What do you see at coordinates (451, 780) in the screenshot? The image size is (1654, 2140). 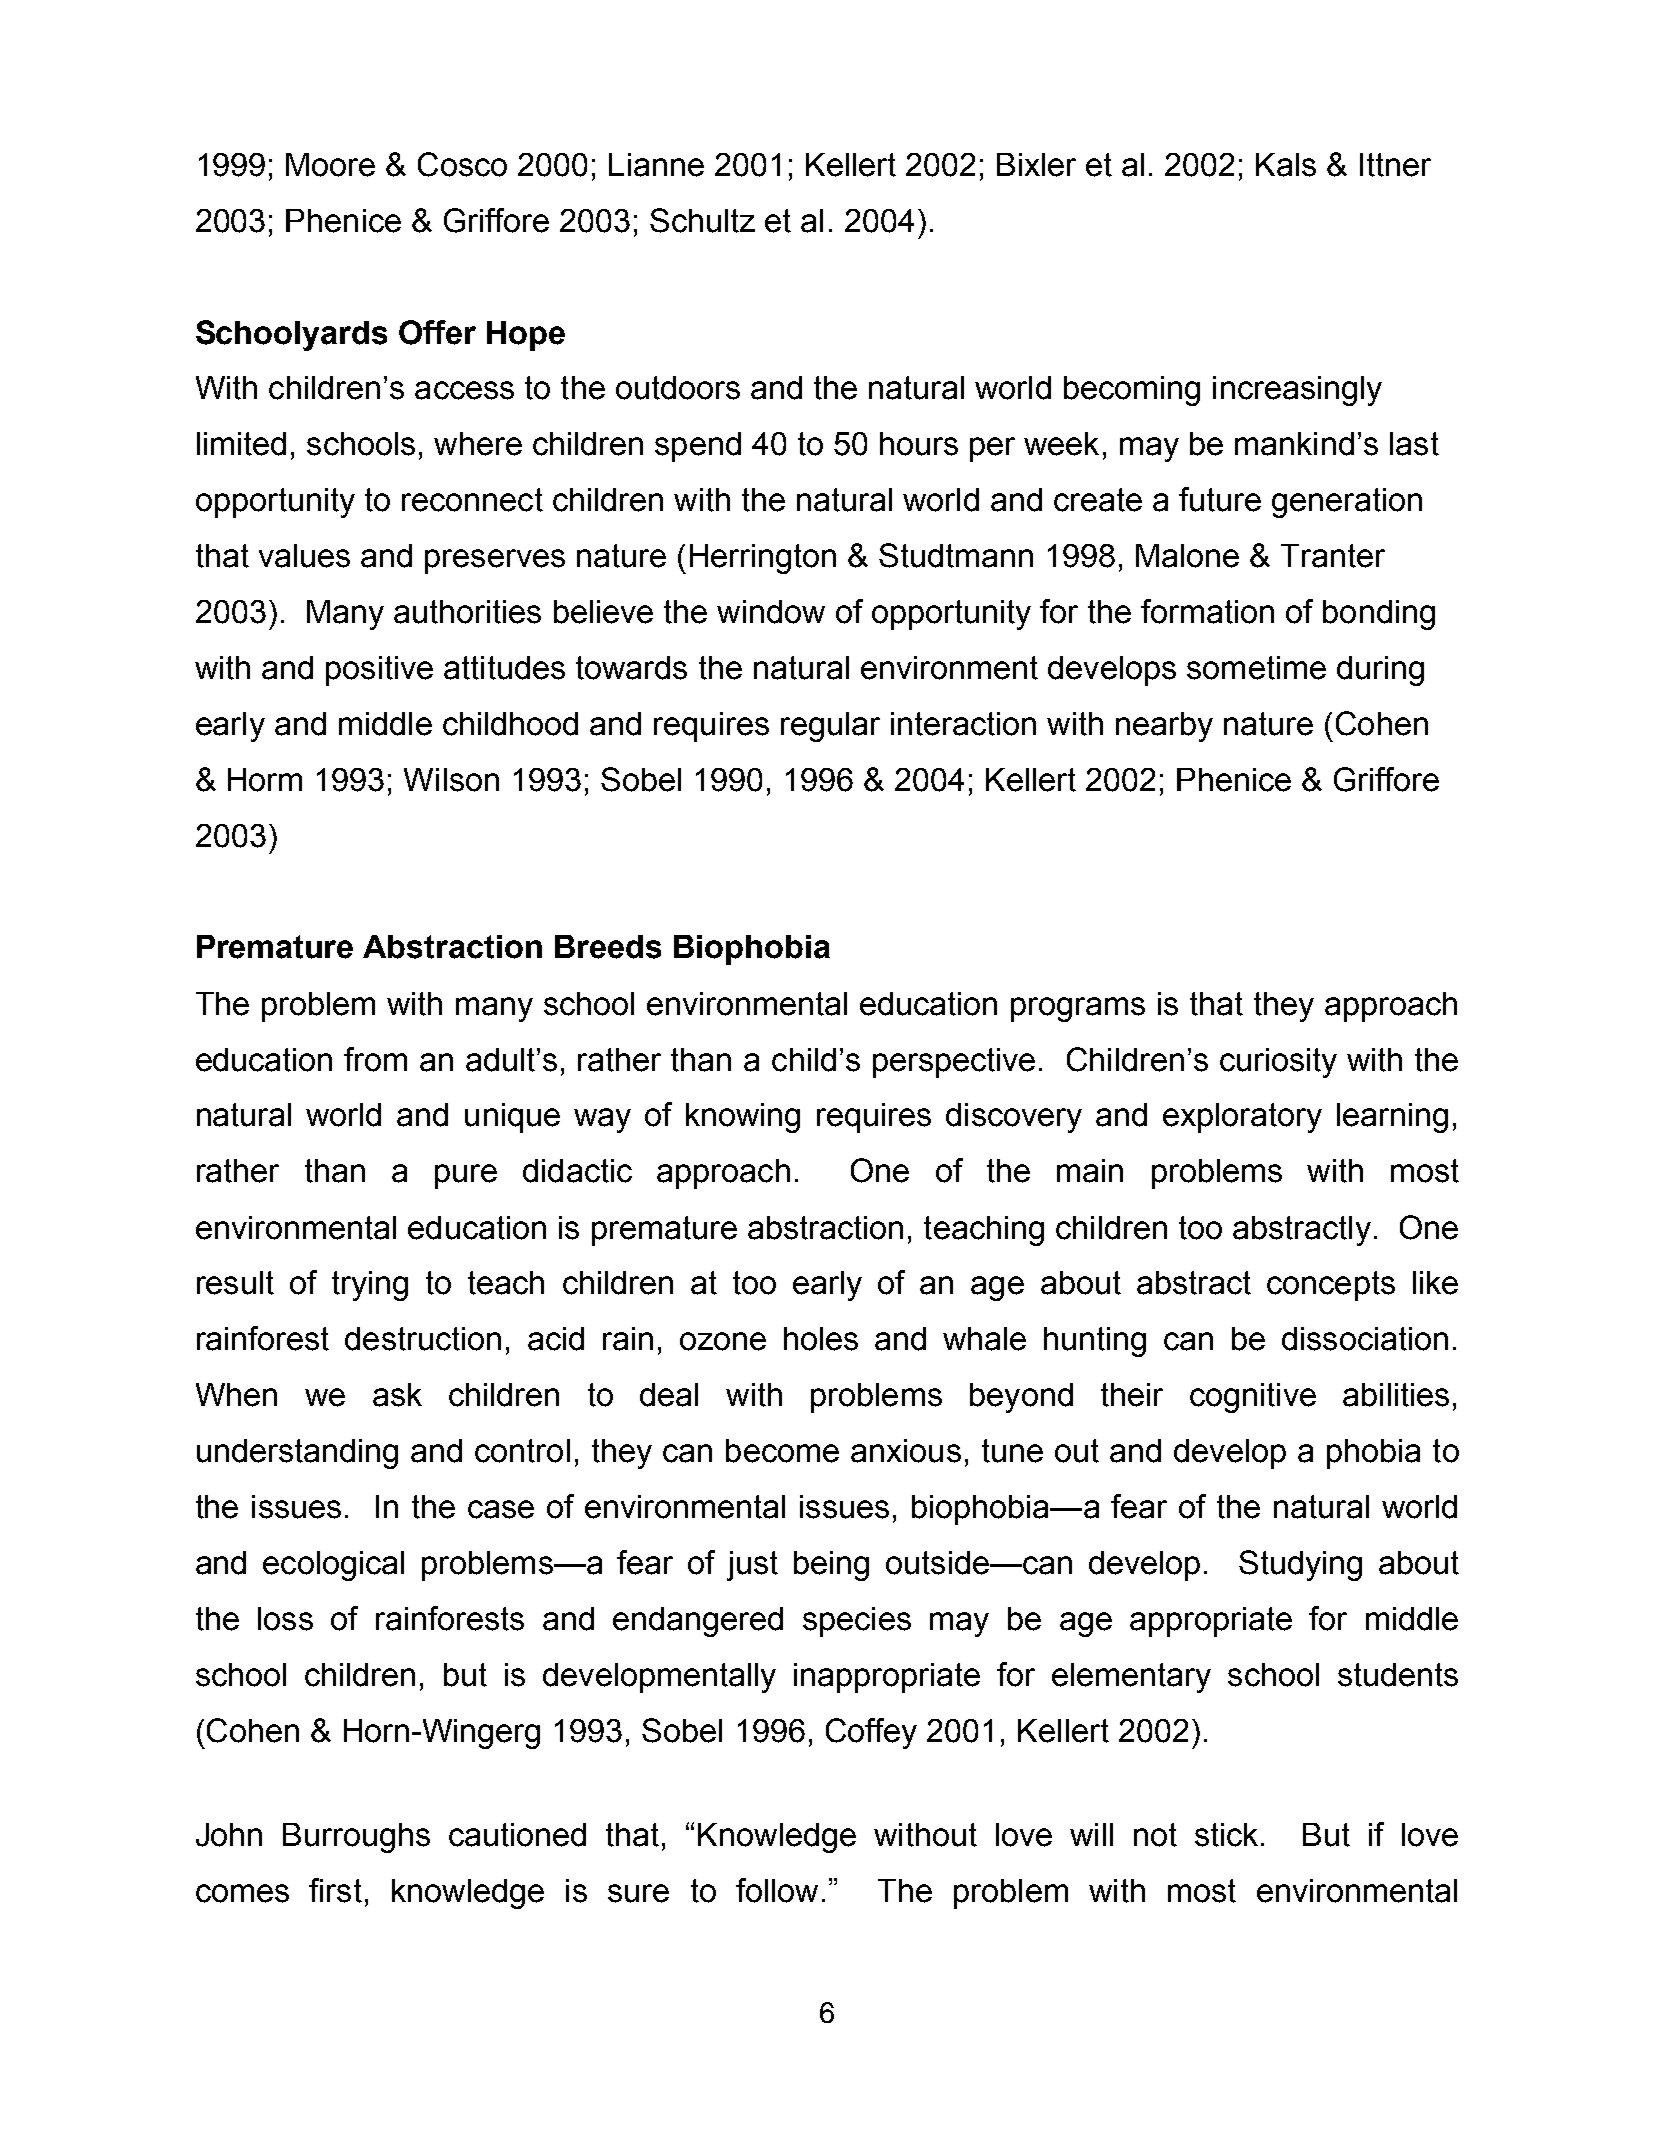 I see `Wilson` at bounding box center [451, 780].
